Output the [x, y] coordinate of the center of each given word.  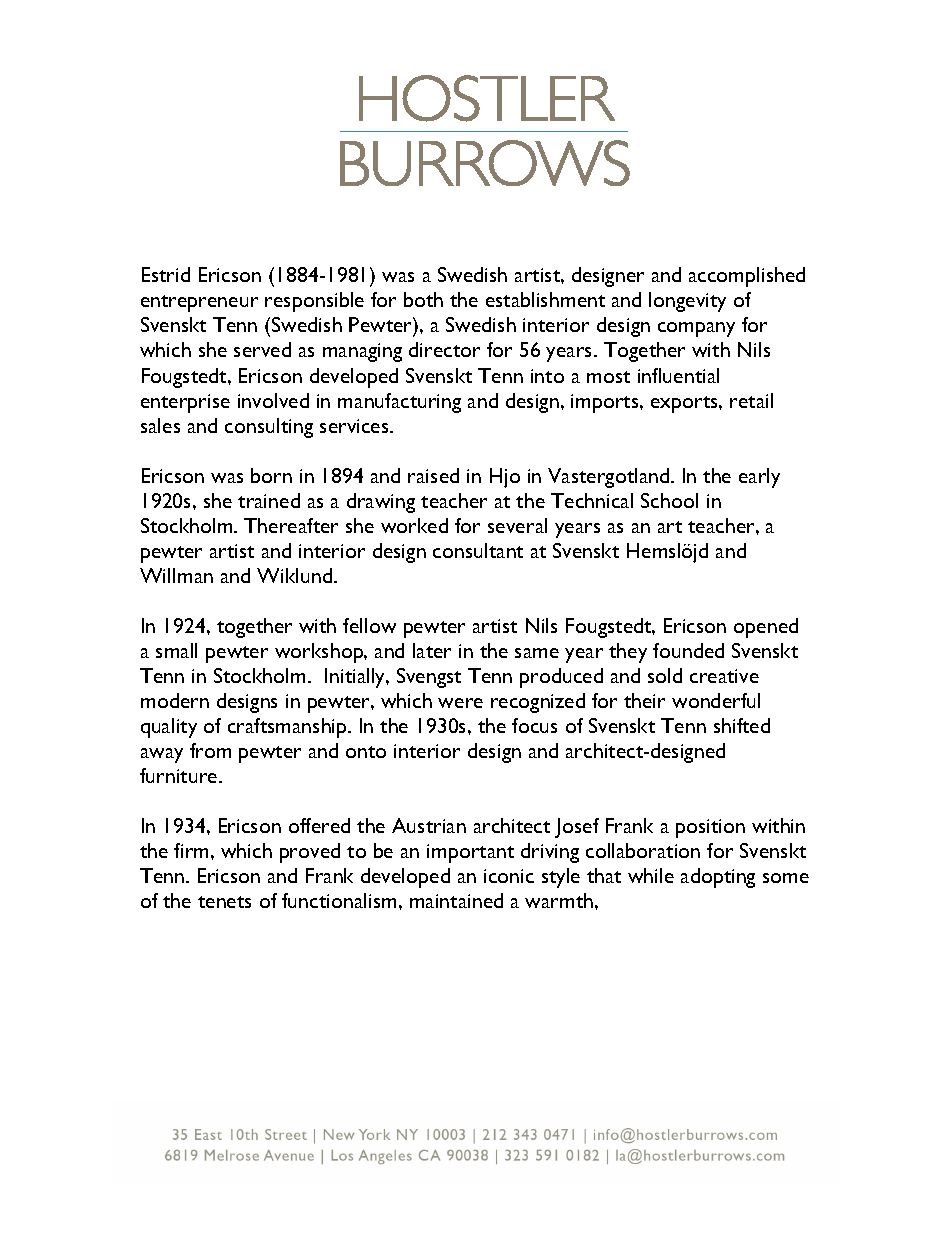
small [176, 650]
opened [766, 628]
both [423, 299]
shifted [742, 725]
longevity [687, 302]
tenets [224, 902]
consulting [269, 428]
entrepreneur [199, 303]
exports [685, 404]
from [210, 750]
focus [534, 725]
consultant [478, 550]
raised [433, 475]
